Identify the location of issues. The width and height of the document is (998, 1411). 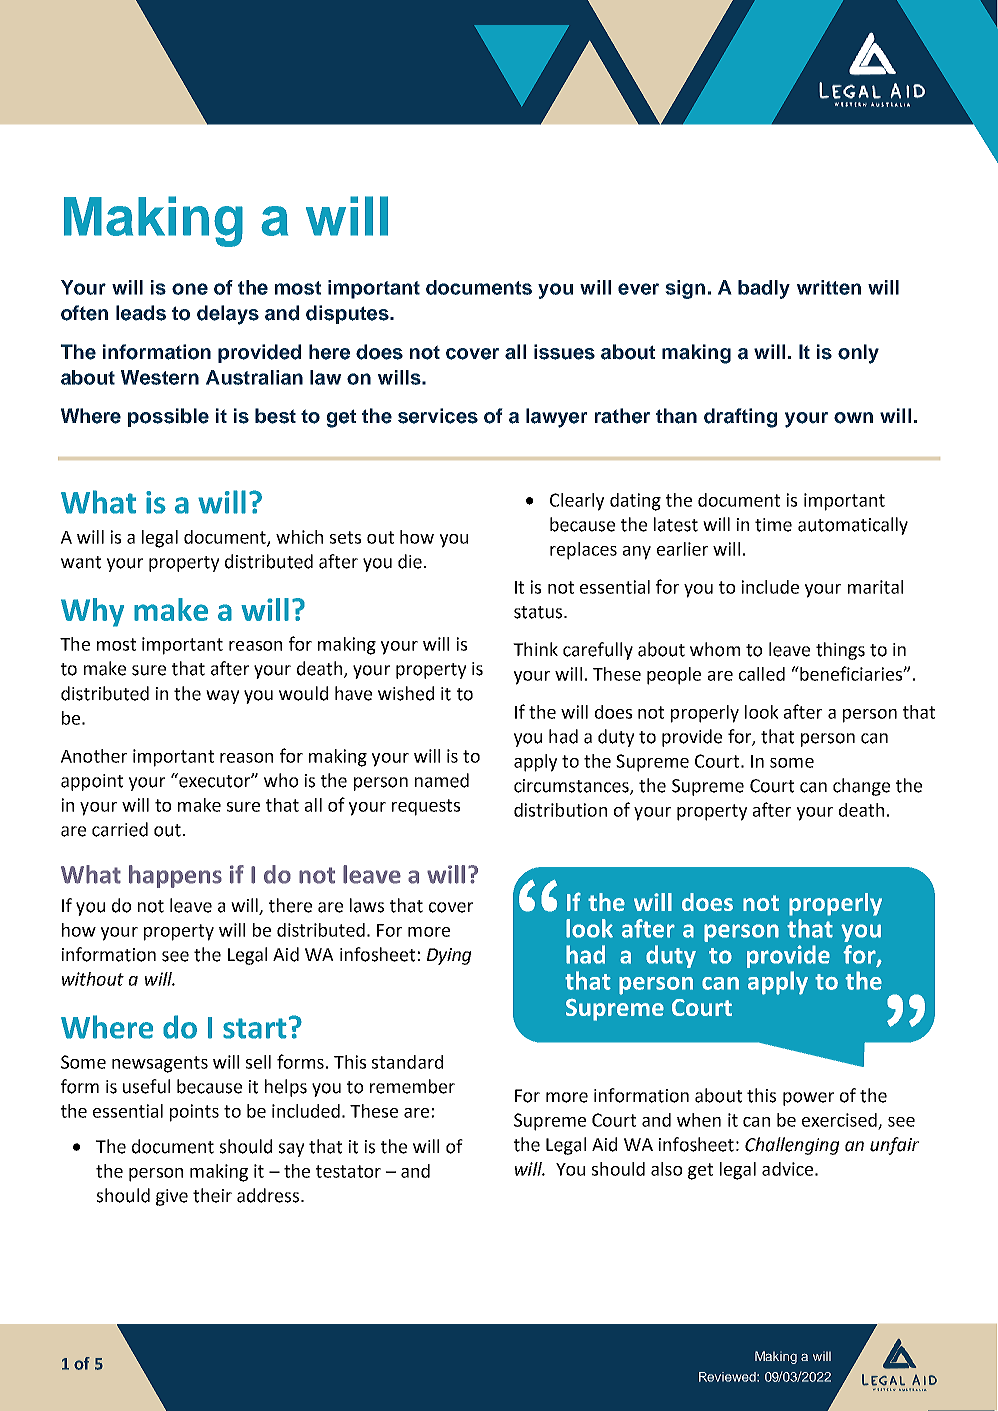
(564, 352).
